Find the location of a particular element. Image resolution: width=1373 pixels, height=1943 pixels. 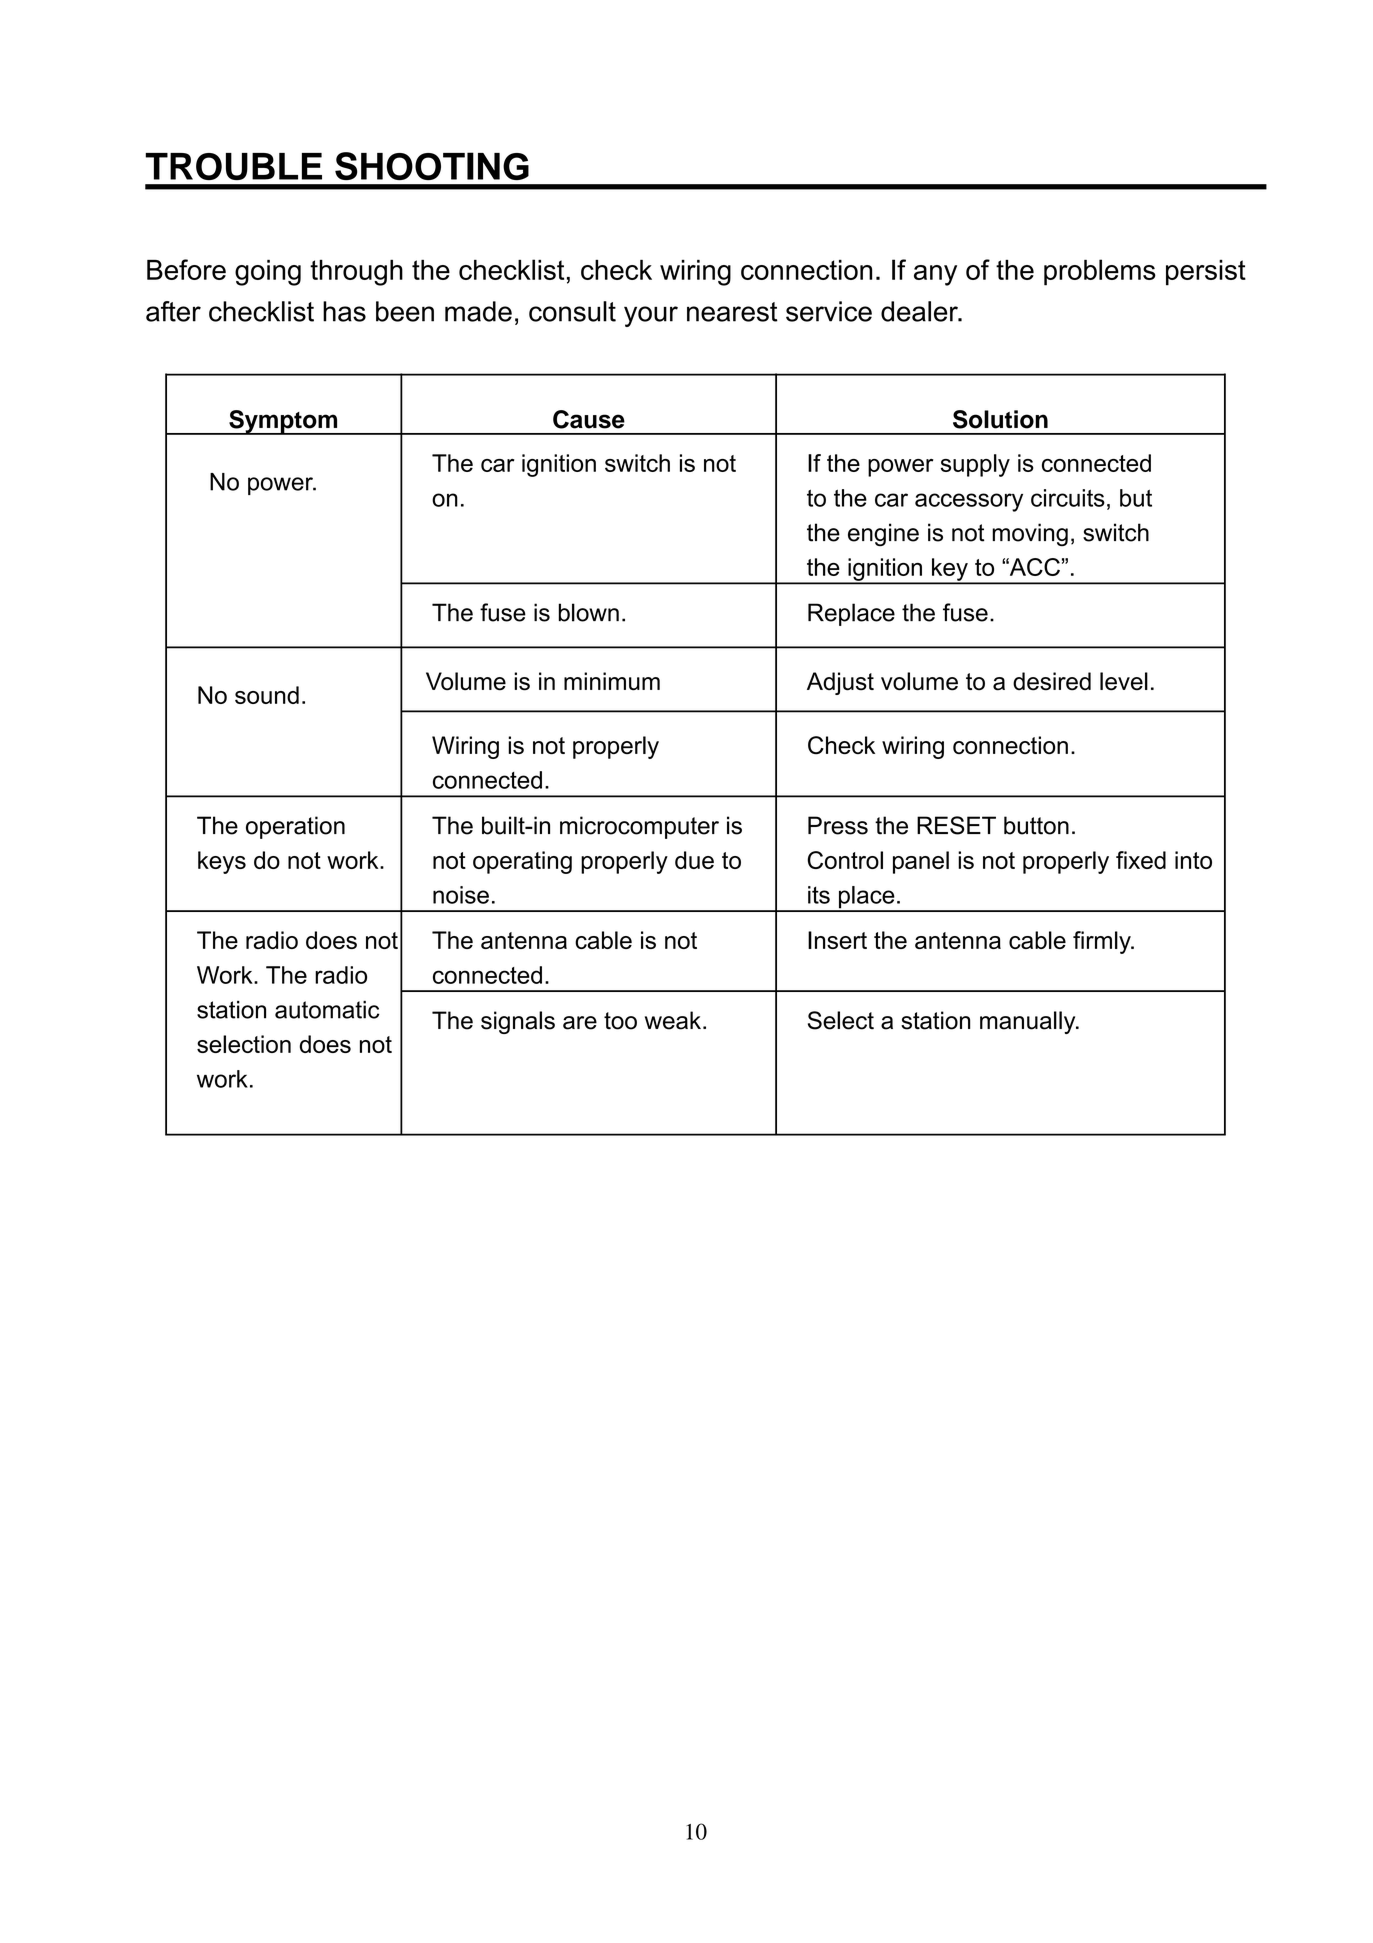

microcomputer is located at coordinates (639, 827).
